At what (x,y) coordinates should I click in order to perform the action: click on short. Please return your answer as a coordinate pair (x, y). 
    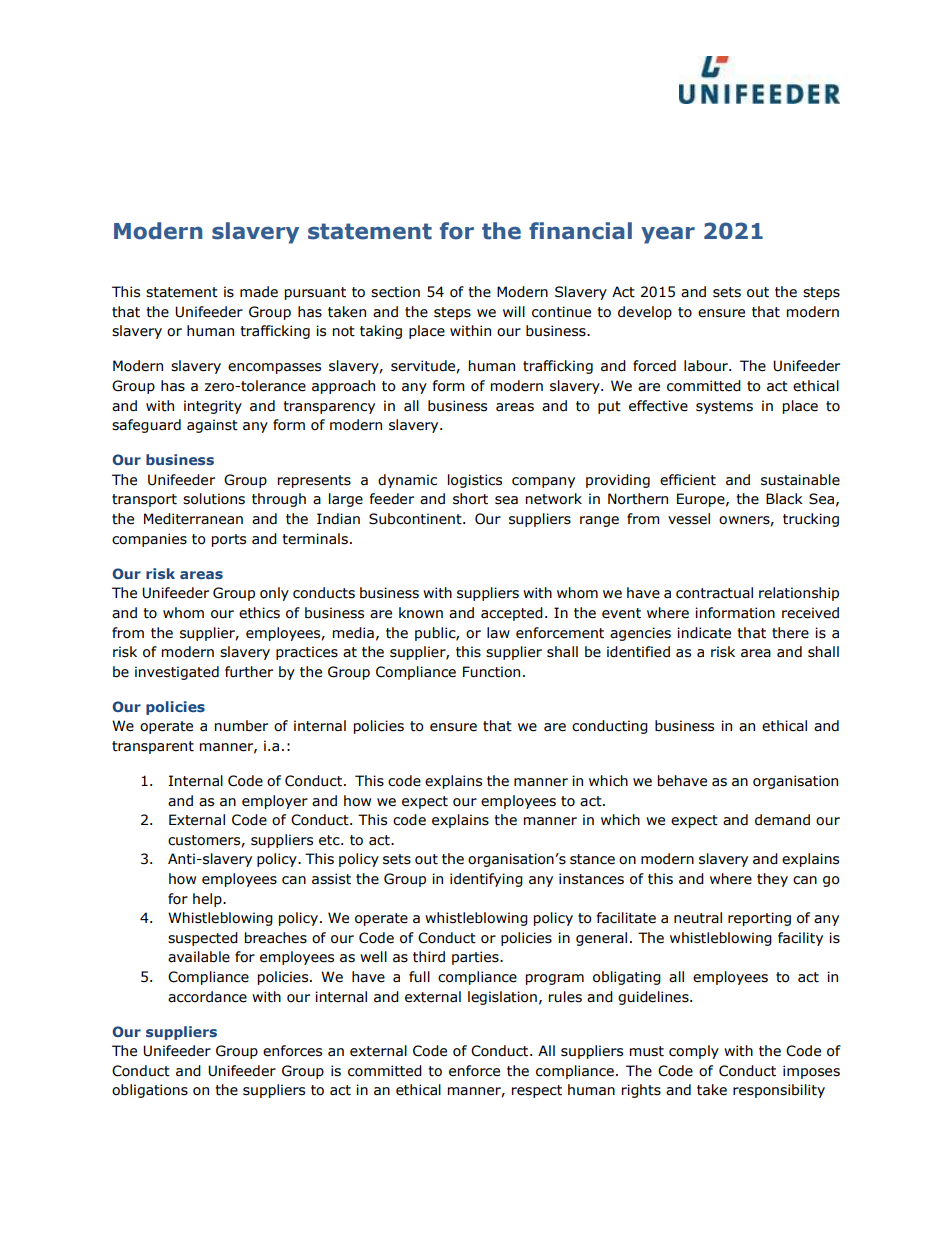
    Looking at the image, I should click on (470, 499).
